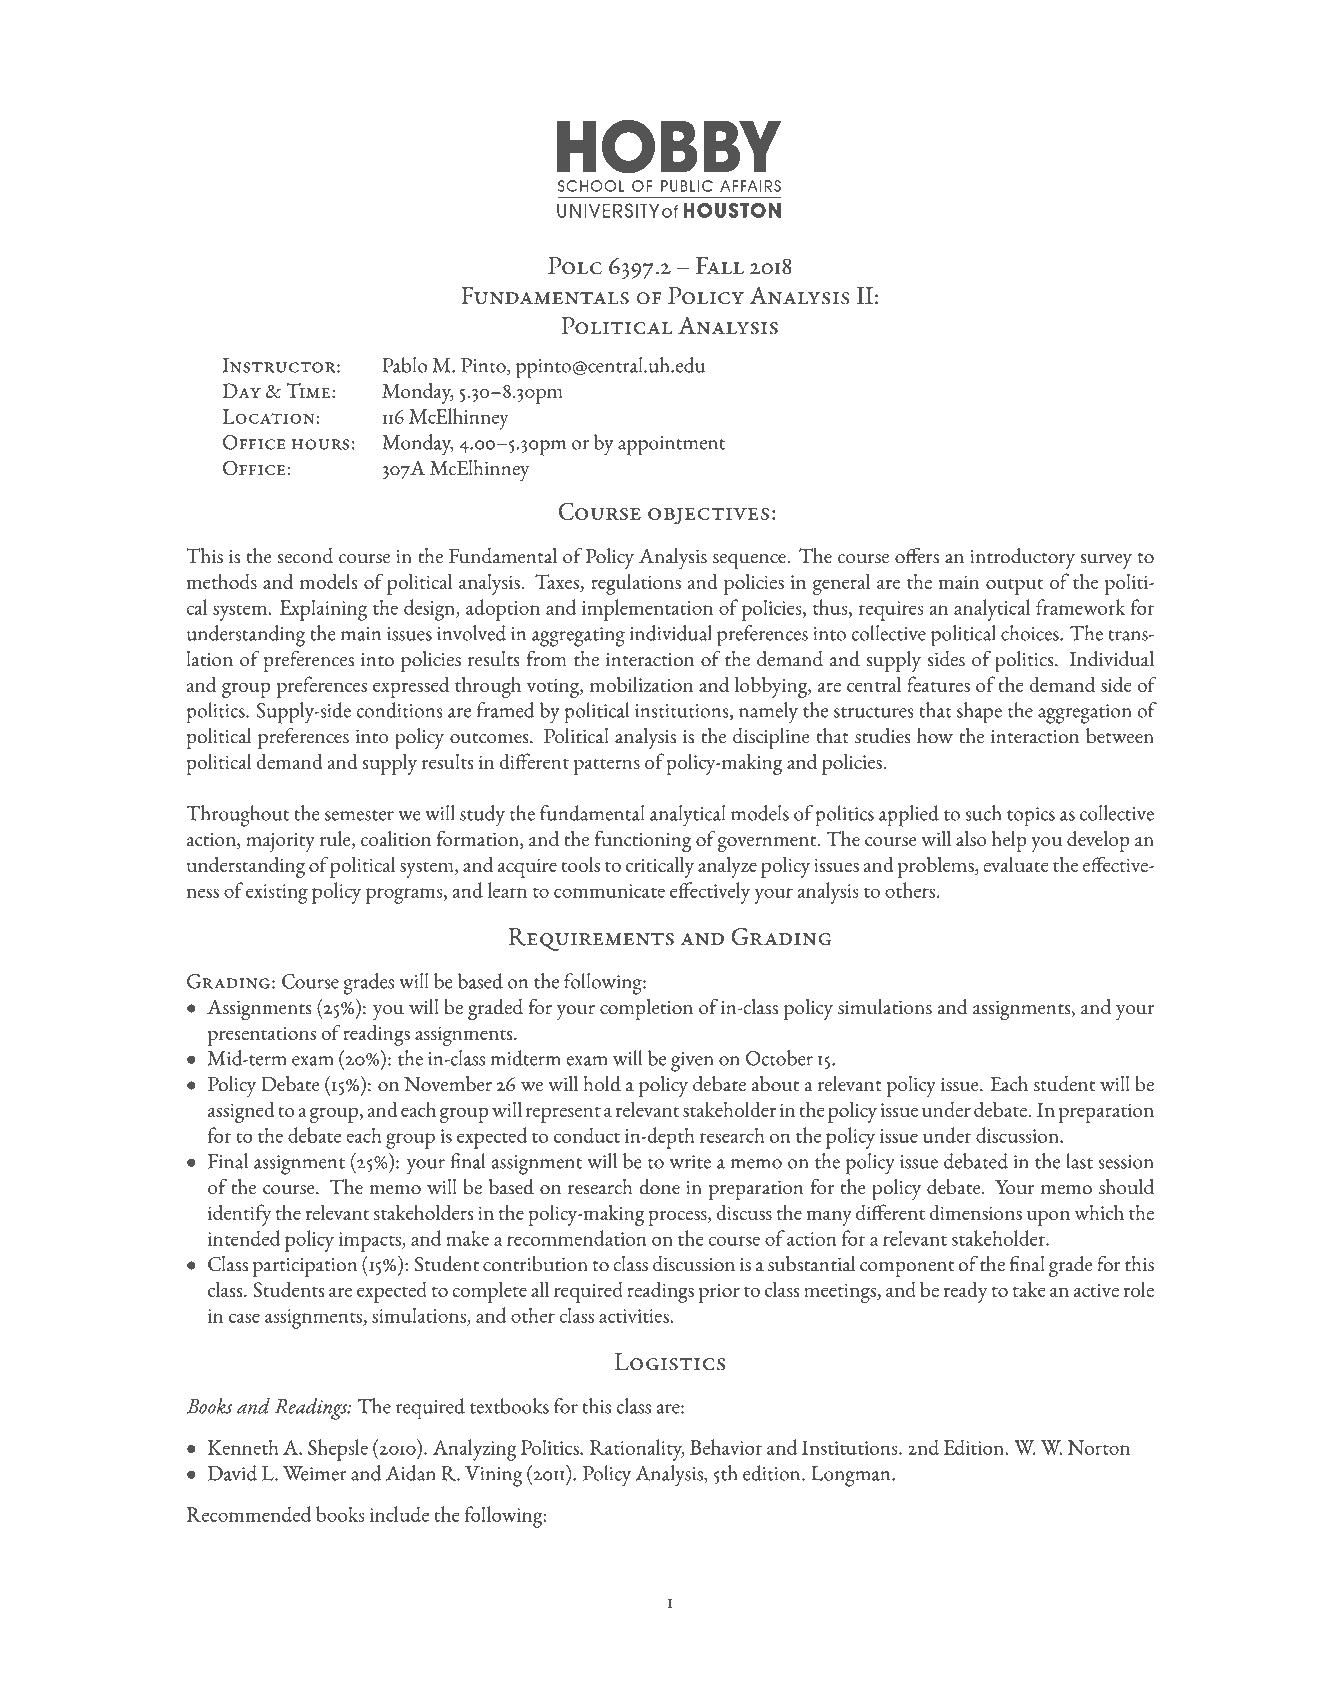  What do you see at coordinates (359, 815) in the screenshot?
I see `semester` at bounding box center [359, 815].
